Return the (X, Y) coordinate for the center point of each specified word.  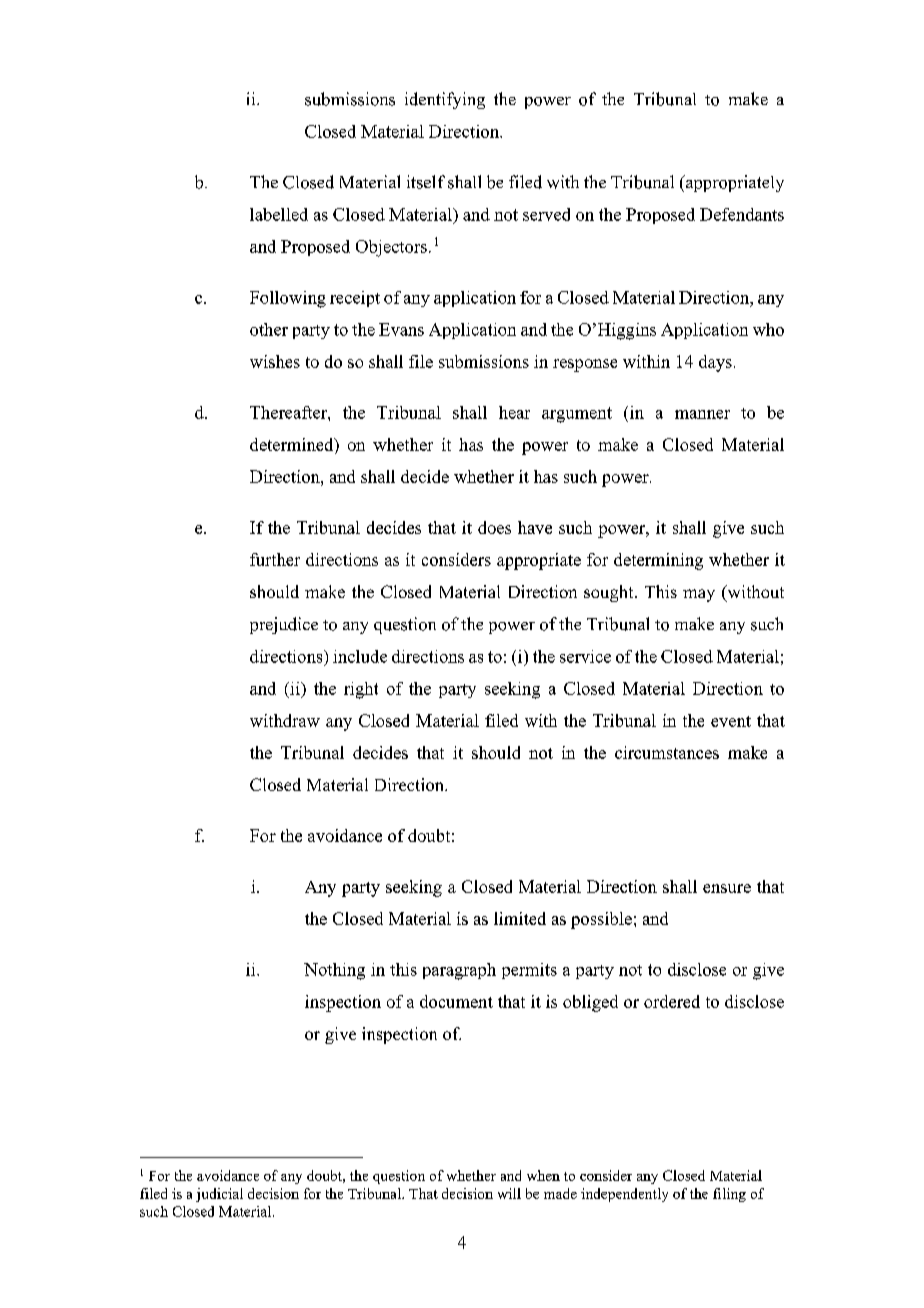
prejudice (284, 625)
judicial (219, 1195)
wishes (275, 361)
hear (514, 412)
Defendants (742, 214)
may (699, 595)
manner (702, 414)
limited (520, 918)
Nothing (334, 971)
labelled (279, 214)
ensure (727, 888)
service (585, 656)
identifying (445, 100)
